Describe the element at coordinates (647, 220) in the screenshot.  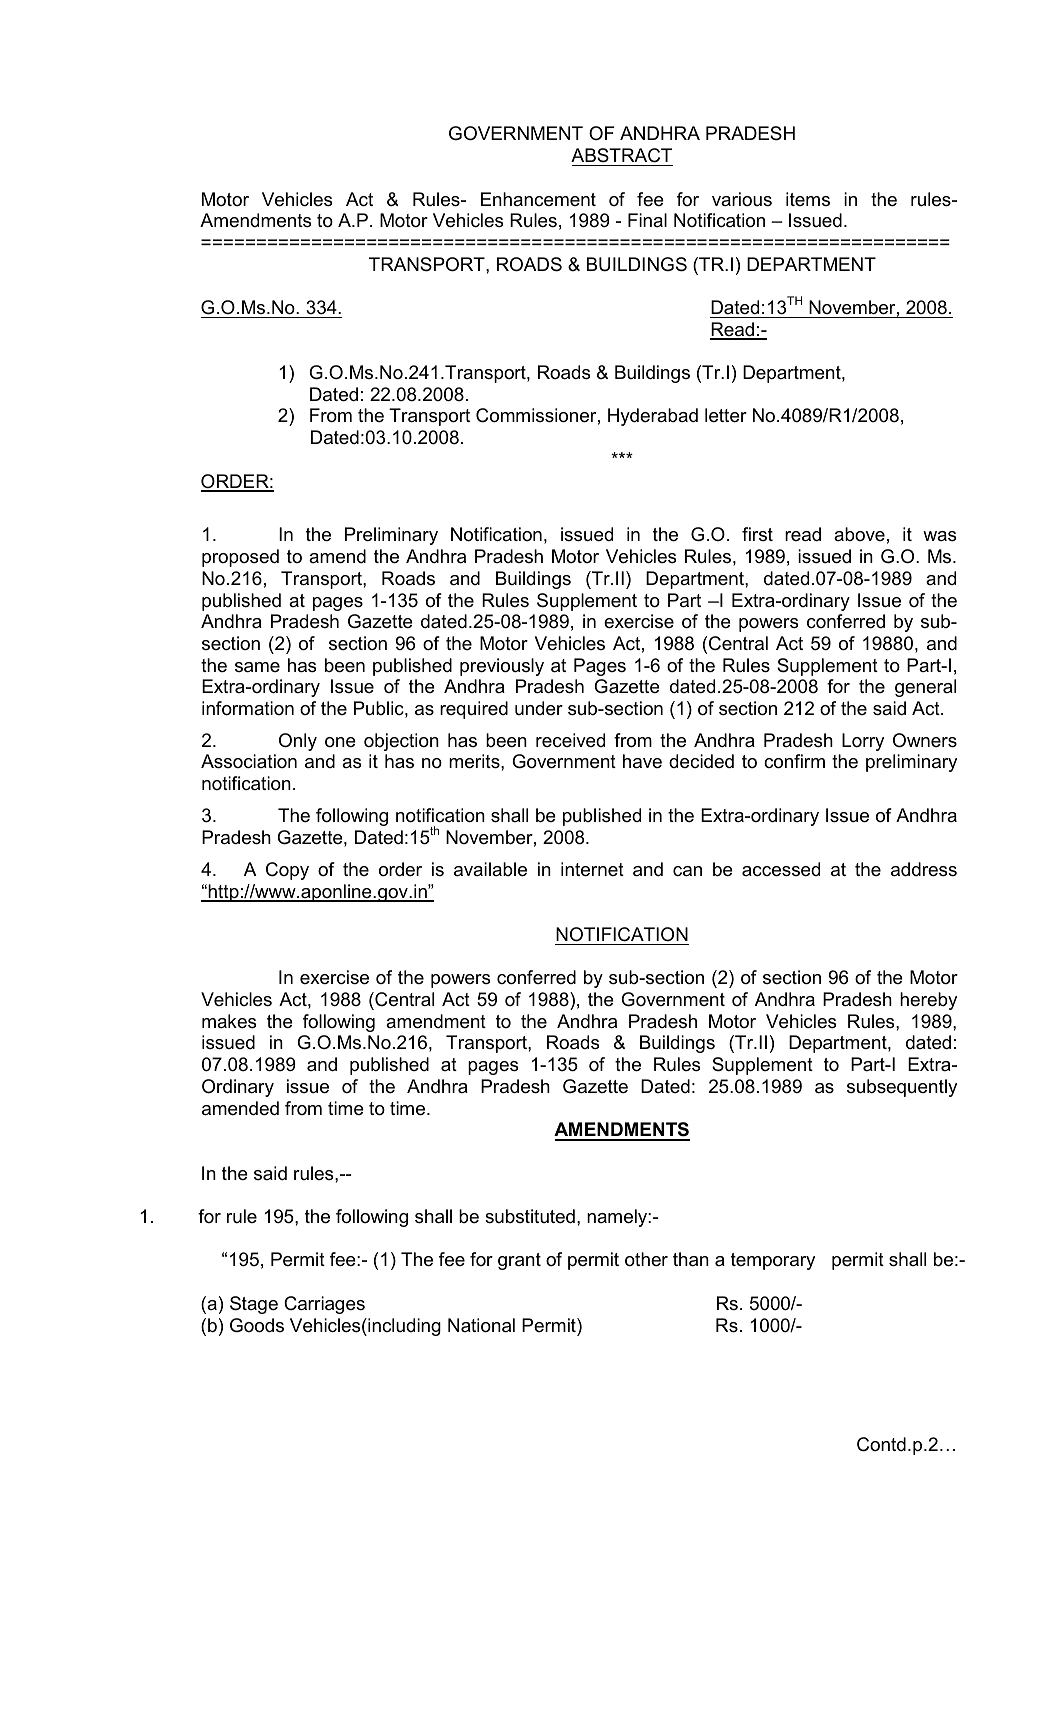
I see `Final` at that location.
